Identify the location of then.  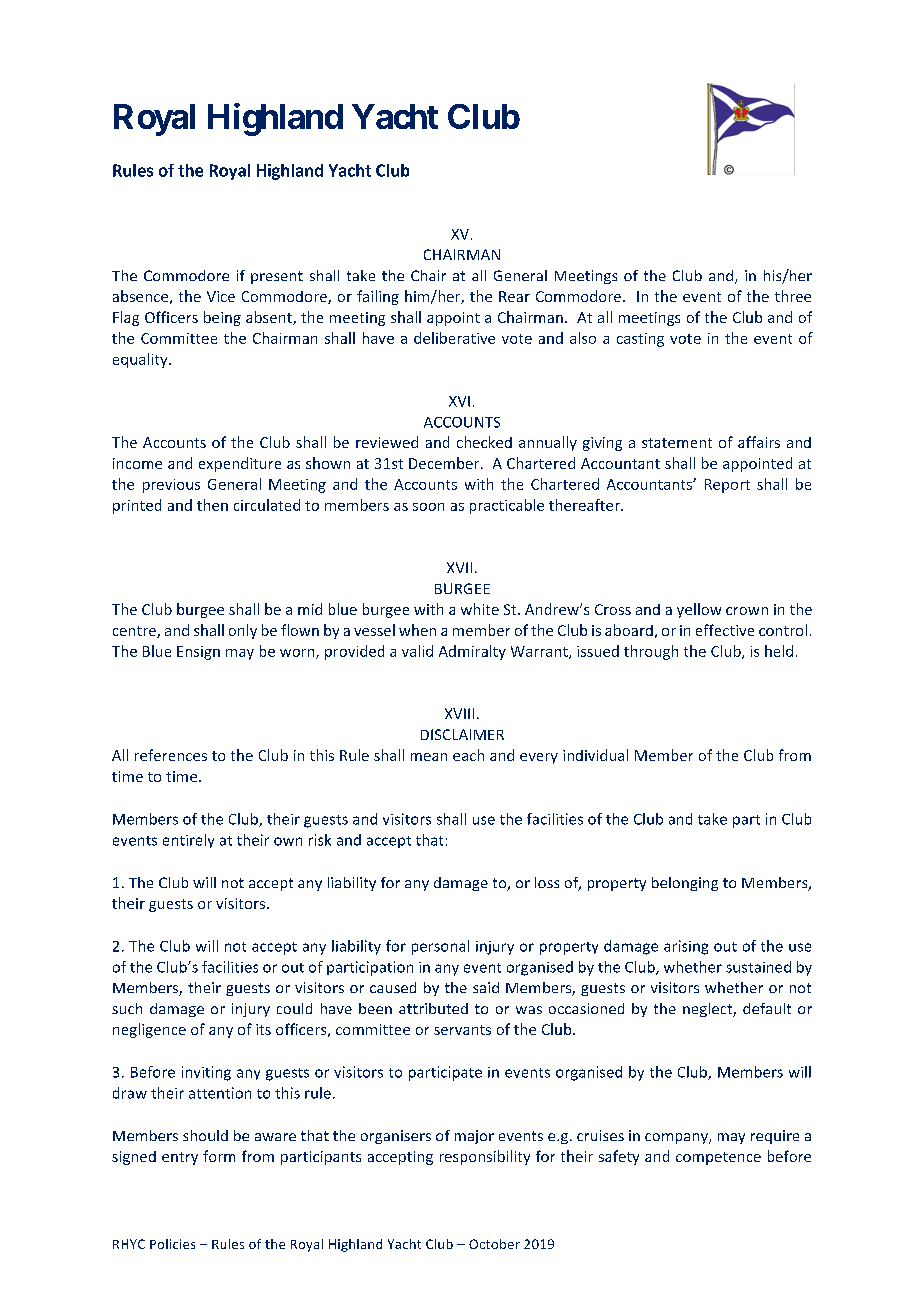
(212, 505).
